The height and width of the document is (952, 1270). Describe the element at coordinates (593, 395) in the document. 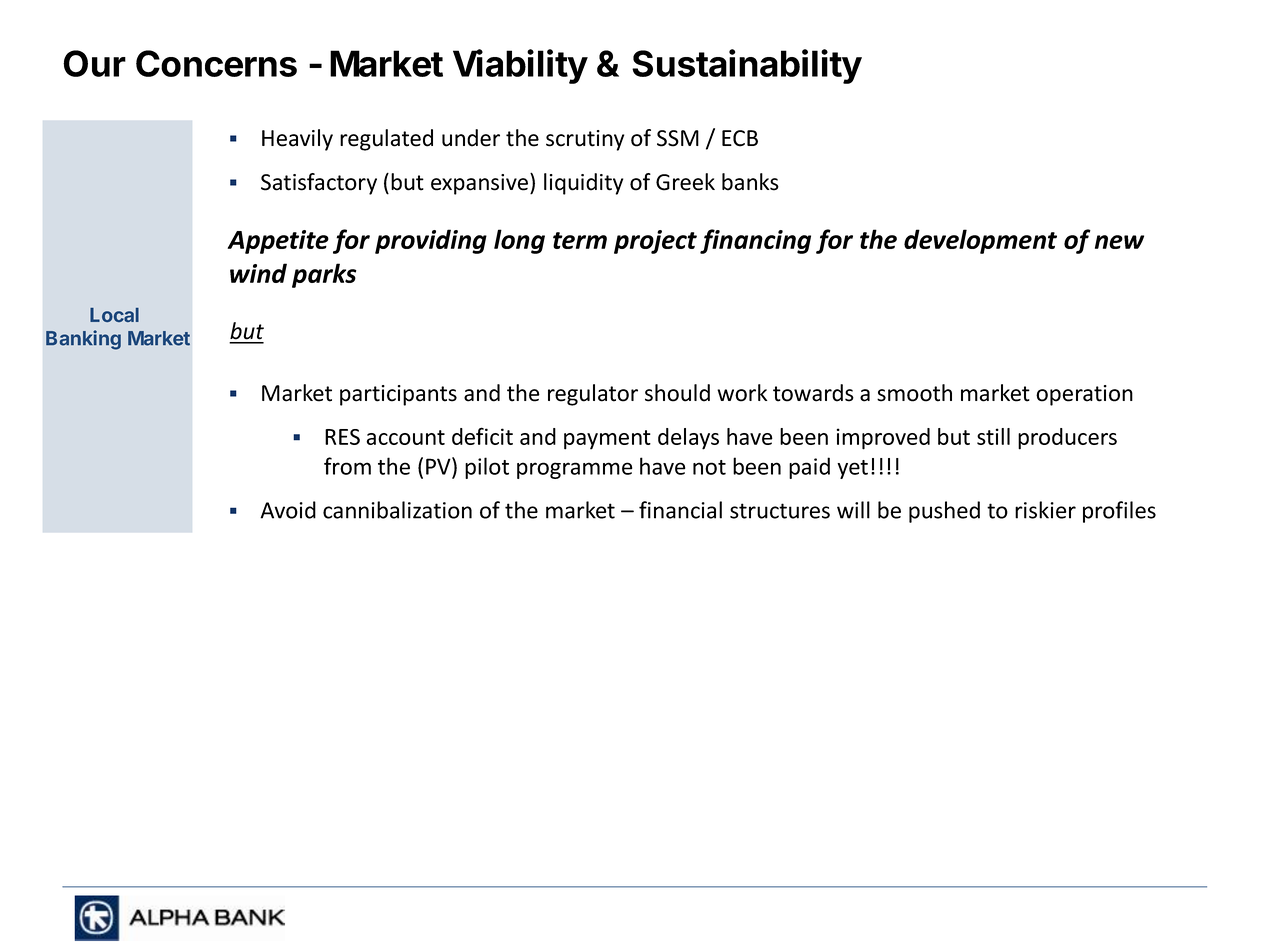

I see `regulator` at that location.
